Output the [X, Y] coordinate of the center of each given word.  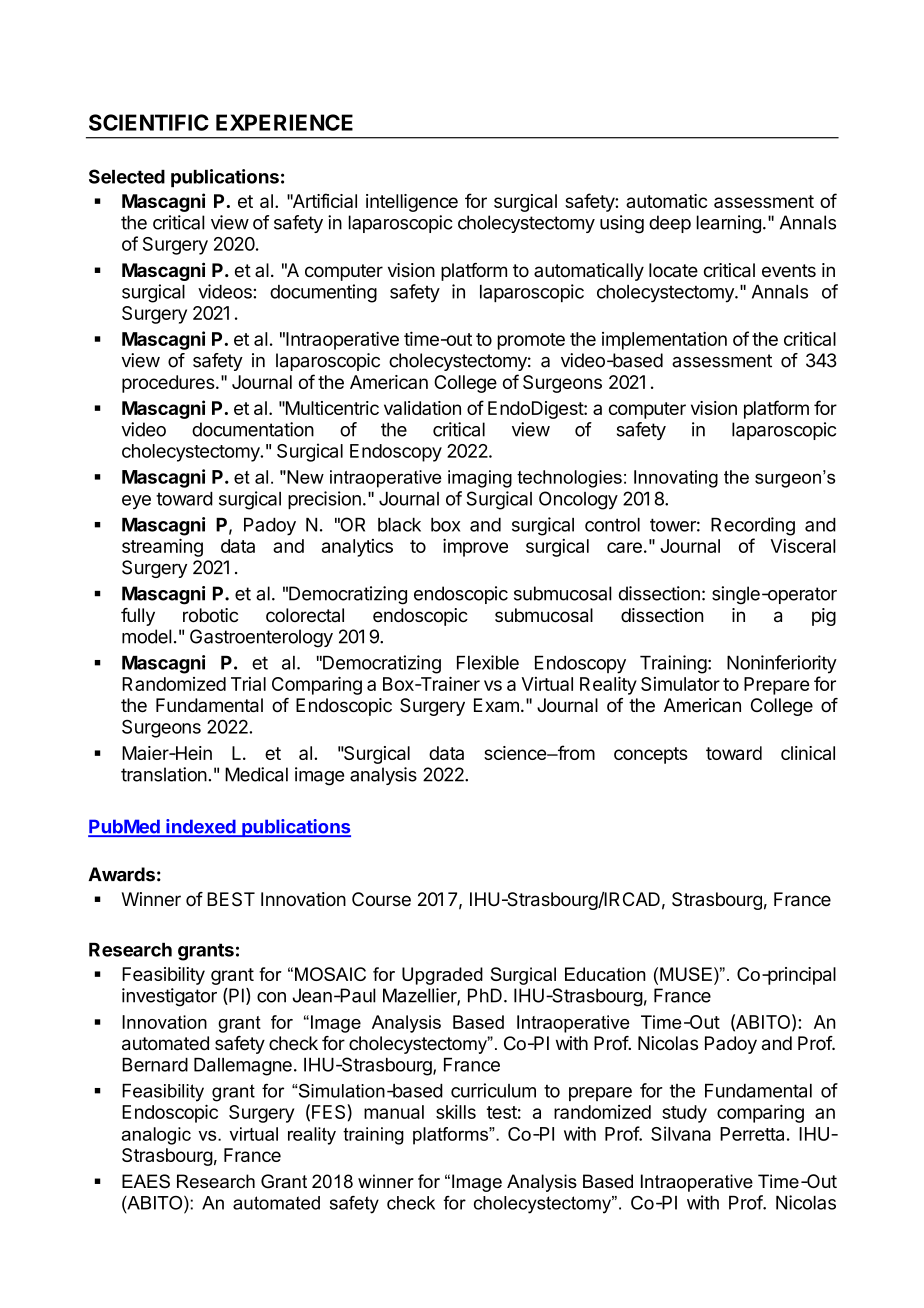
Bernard [155, 1065]
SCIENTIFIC [149, 122]
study [684, 1114]
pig [824, 617]
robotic [210, 615]
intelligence [412, 203]
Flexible [488, 662]
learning [729, 224]
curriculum [493, 1090]
